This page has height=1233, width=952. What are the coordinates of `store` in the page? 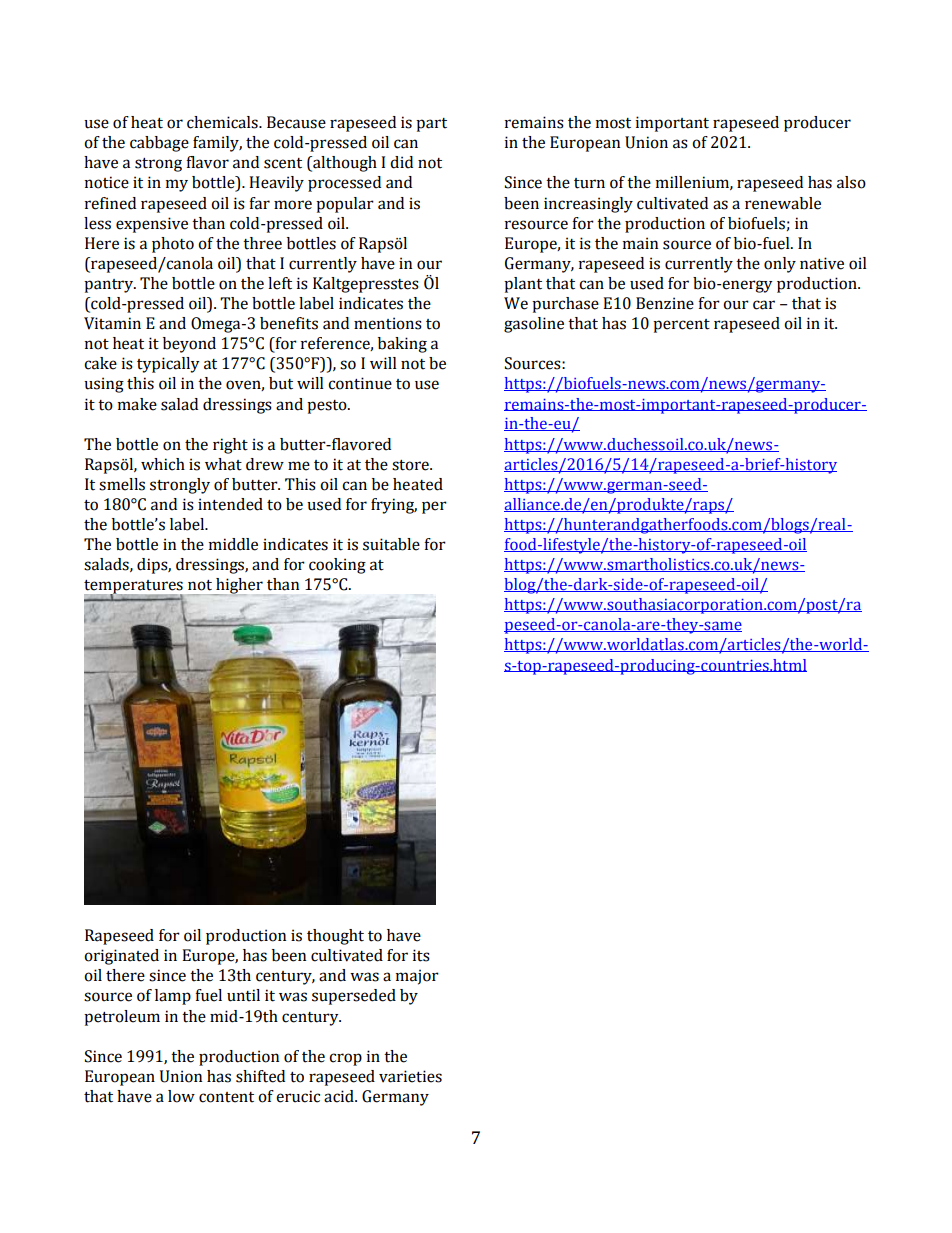 It's located at (411, 465).
